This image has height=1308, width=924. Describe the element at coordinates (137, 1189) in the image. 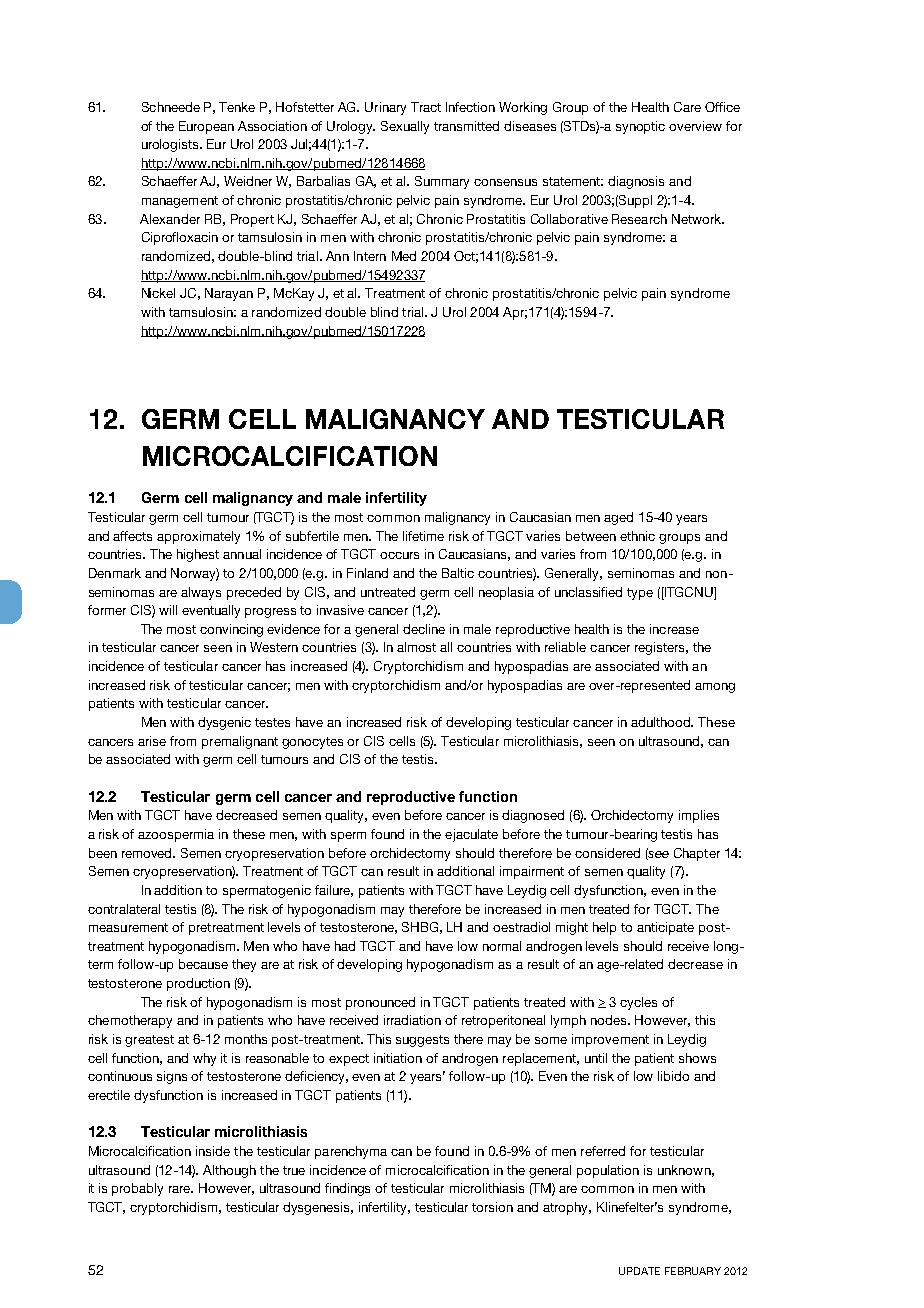

I see `probably` at that location.
